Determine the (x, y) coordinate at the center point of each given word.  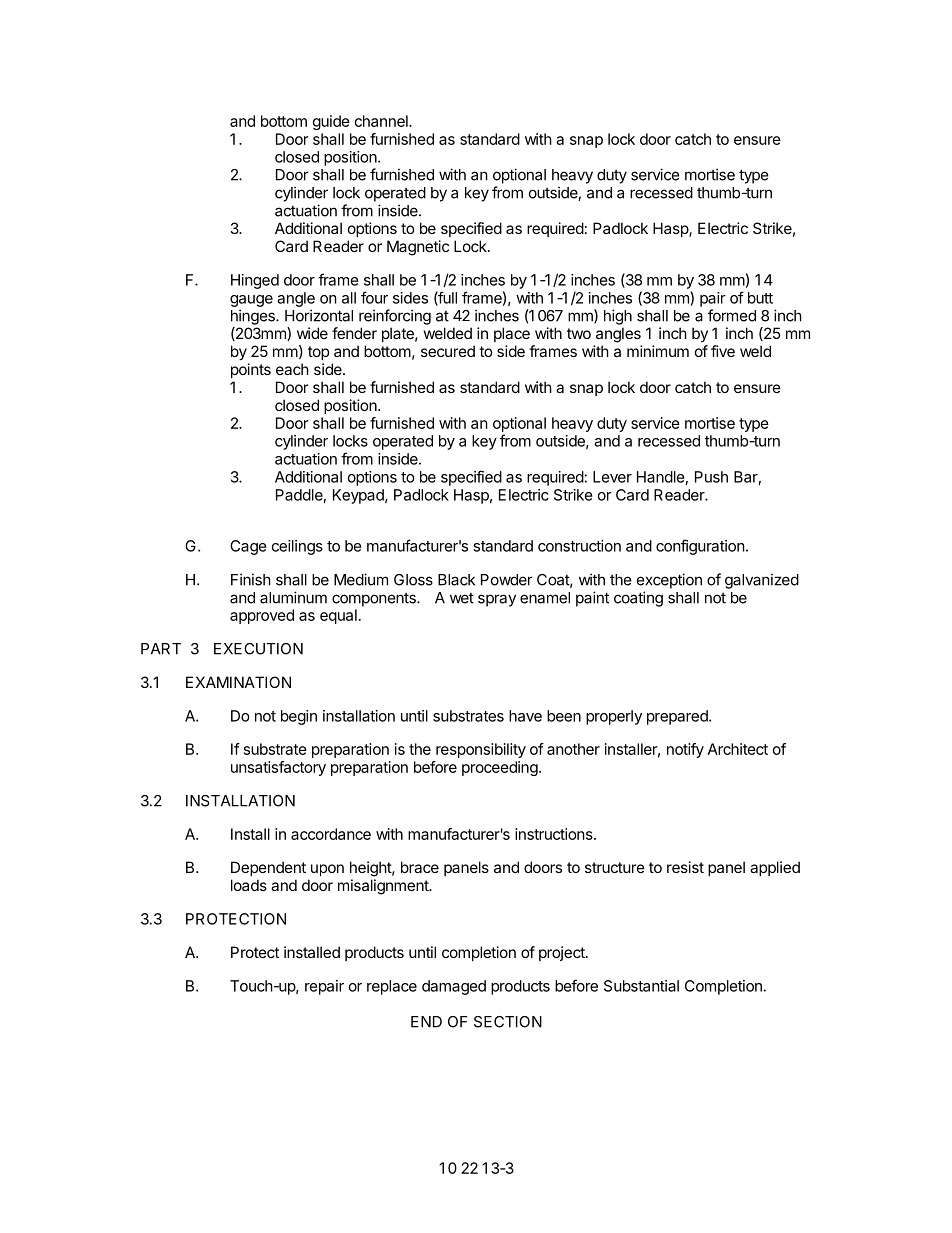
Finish (251, 579)
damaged (454, 987)
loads (249, 885)
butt (760, 298)
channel (382, 121)
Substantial (641, 986)
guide (331, 122)
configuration (700, 547)
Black (456, 580)
